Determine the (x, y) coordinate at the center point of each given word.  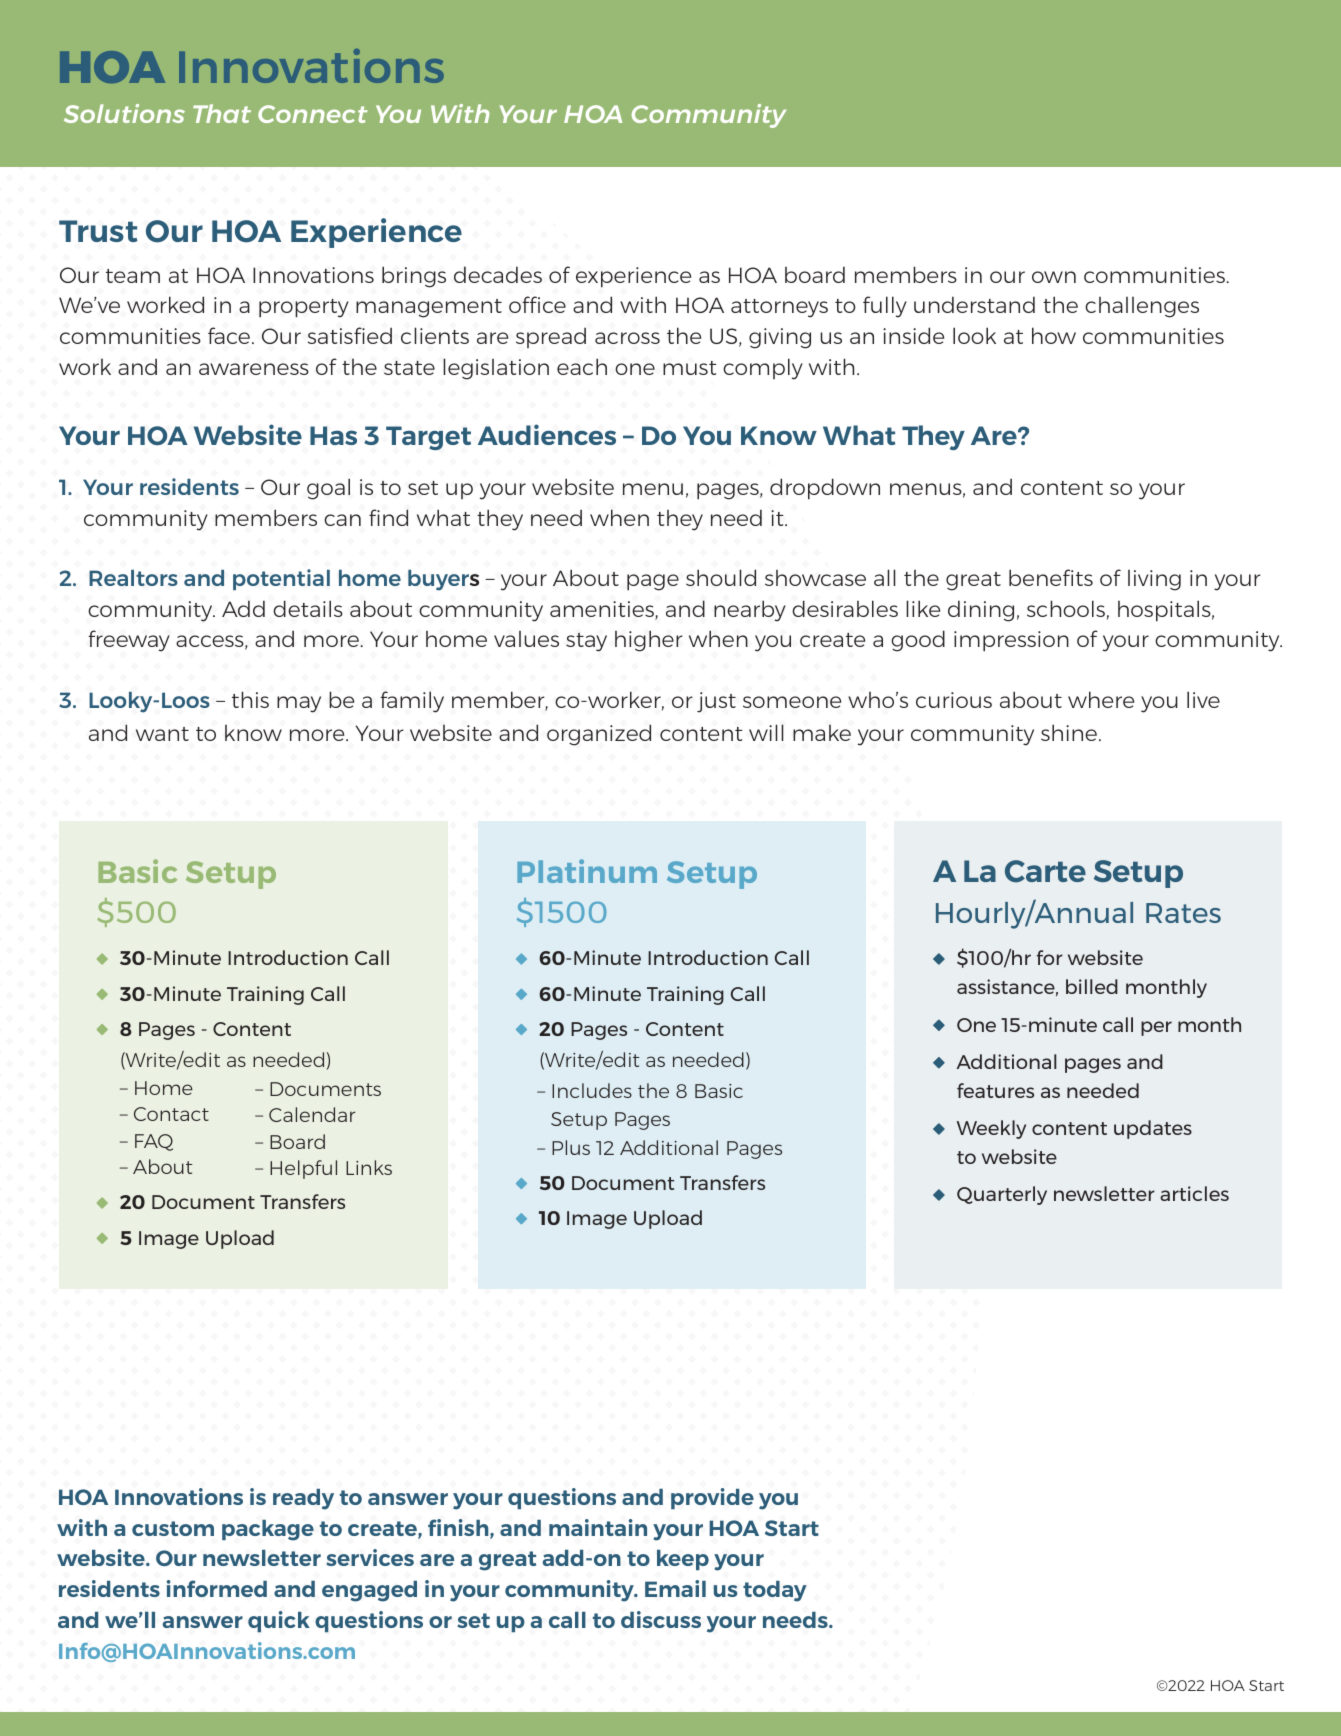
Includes (592, 1090)
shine (1069, 732)
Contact (171, 1114)
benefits (1051, 577)
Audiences (547, 434)
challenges (1142, 307)
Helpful (303, 1169)
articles (1194, 1193)
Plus (571, 1147)
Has (333, 435)
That (222, 113)
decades (498, 274)
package (268, 1530)
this (250, 699)
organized (599, 735)
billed (1092, 986)
